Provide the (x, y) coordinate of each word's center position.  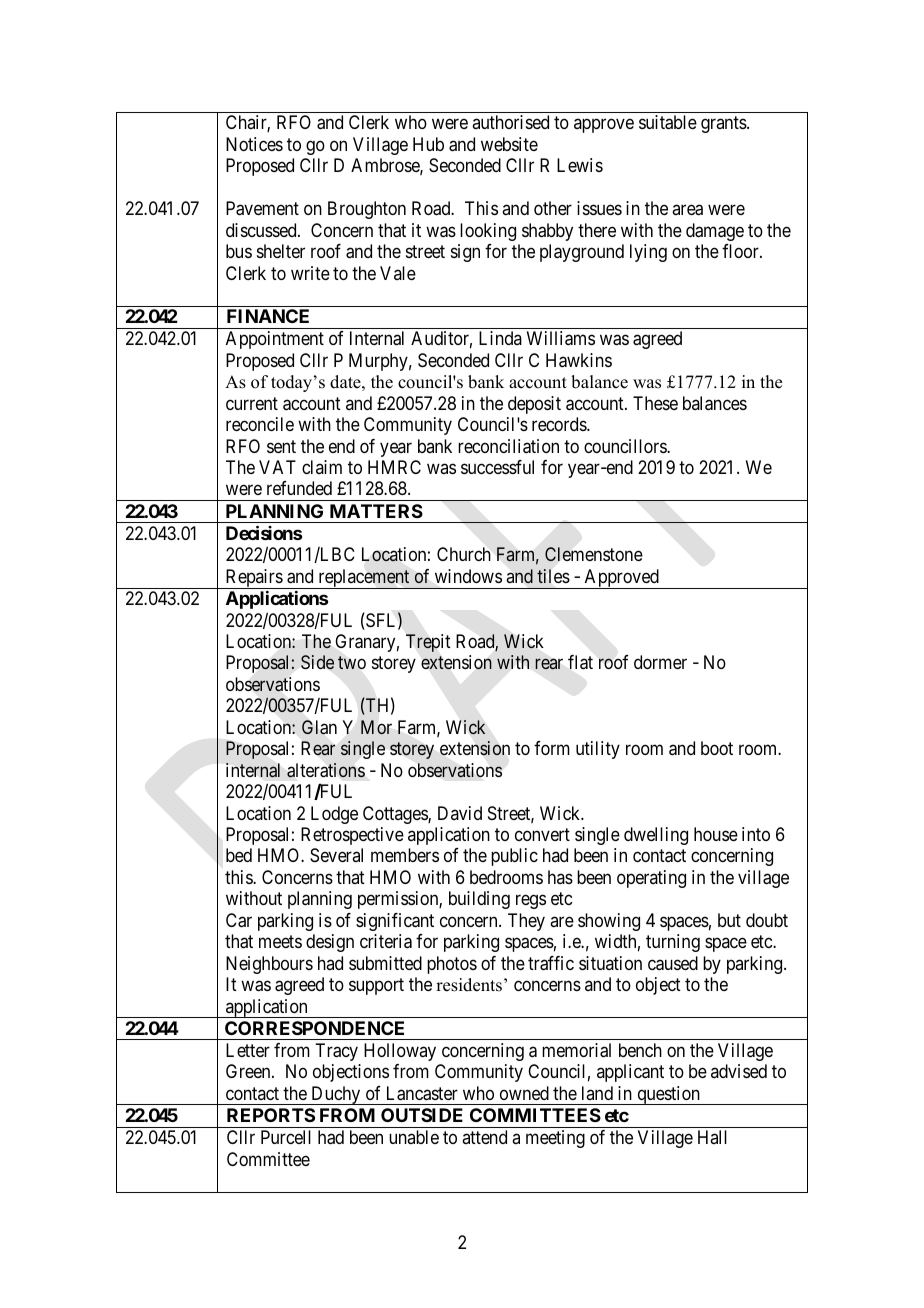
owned (524, 1093)
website (509, 144)
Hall (712, 1137)
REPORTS (271, 1115)
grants (724, 125)
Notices (254, 144)
